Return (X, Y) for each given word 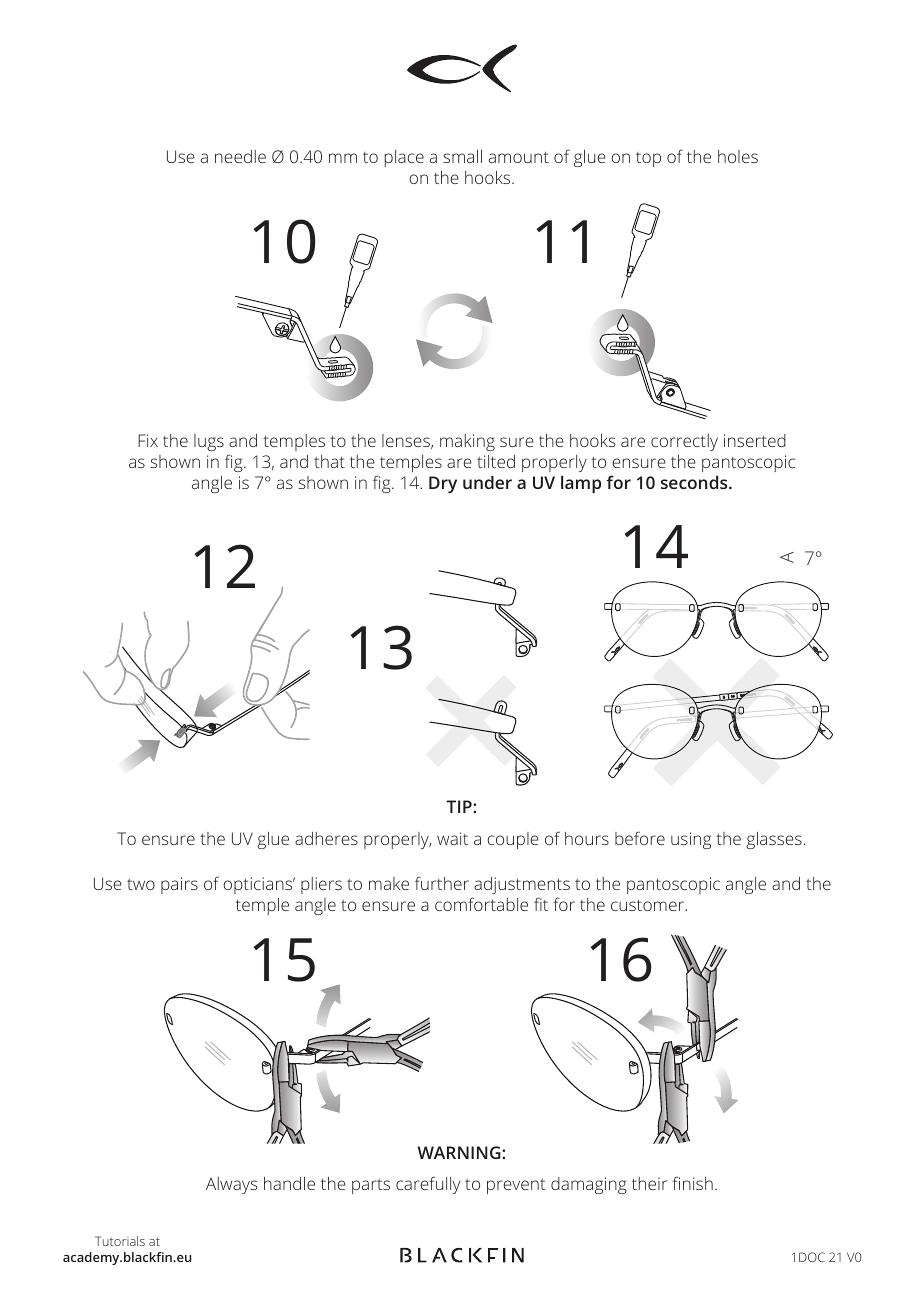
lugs (209, 442)
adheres (326, 838)
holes (738, 156)
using (691, 840)
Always (232, 1185)
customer (649, 905)
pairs (179, 885)
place (404, 158)
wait (452, 838)
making (467, 442)
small (462, 156)
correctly (684, 442)
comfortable (481, 904)
